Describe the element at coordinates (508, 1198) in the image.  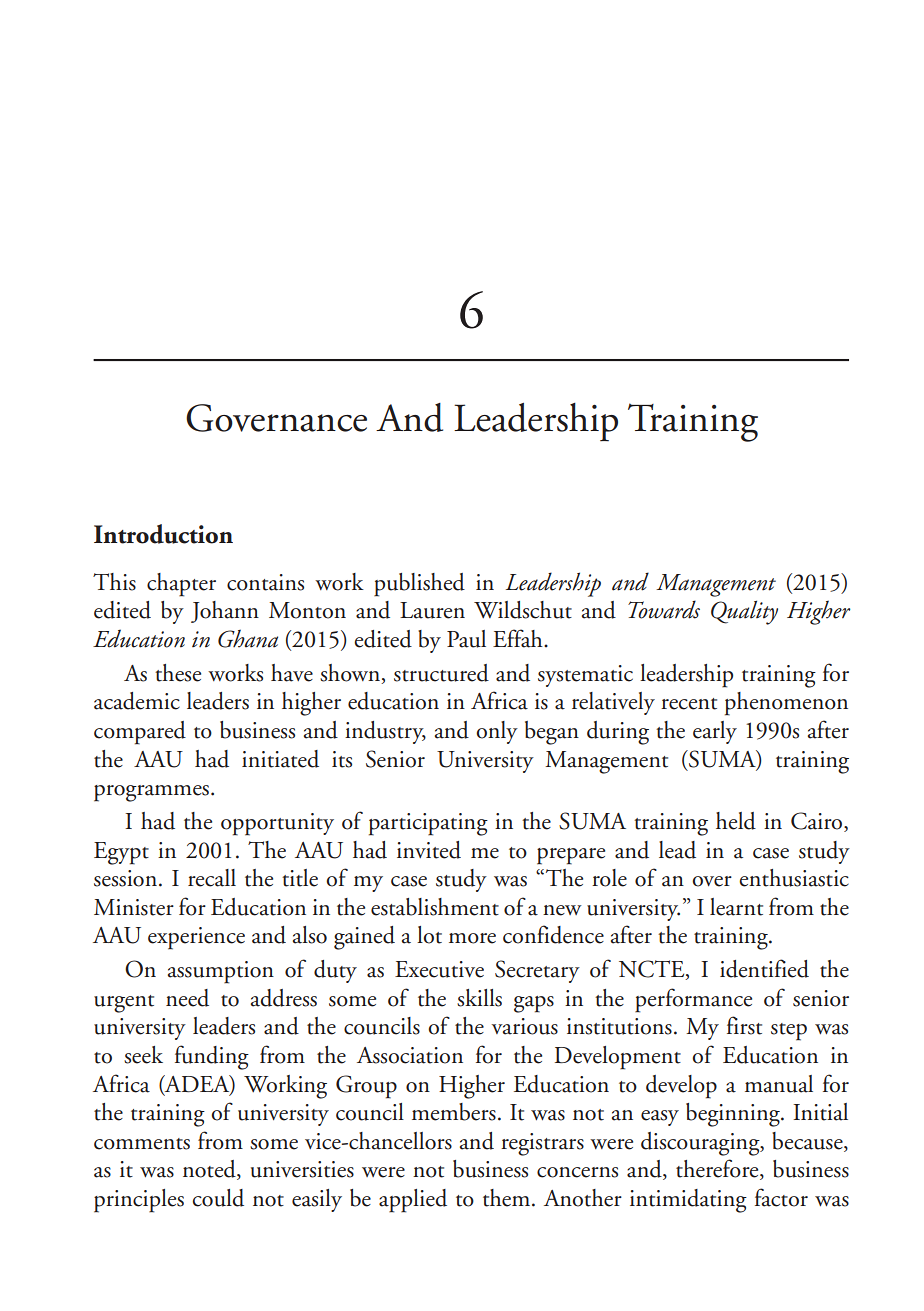
I see `them` at that location.
